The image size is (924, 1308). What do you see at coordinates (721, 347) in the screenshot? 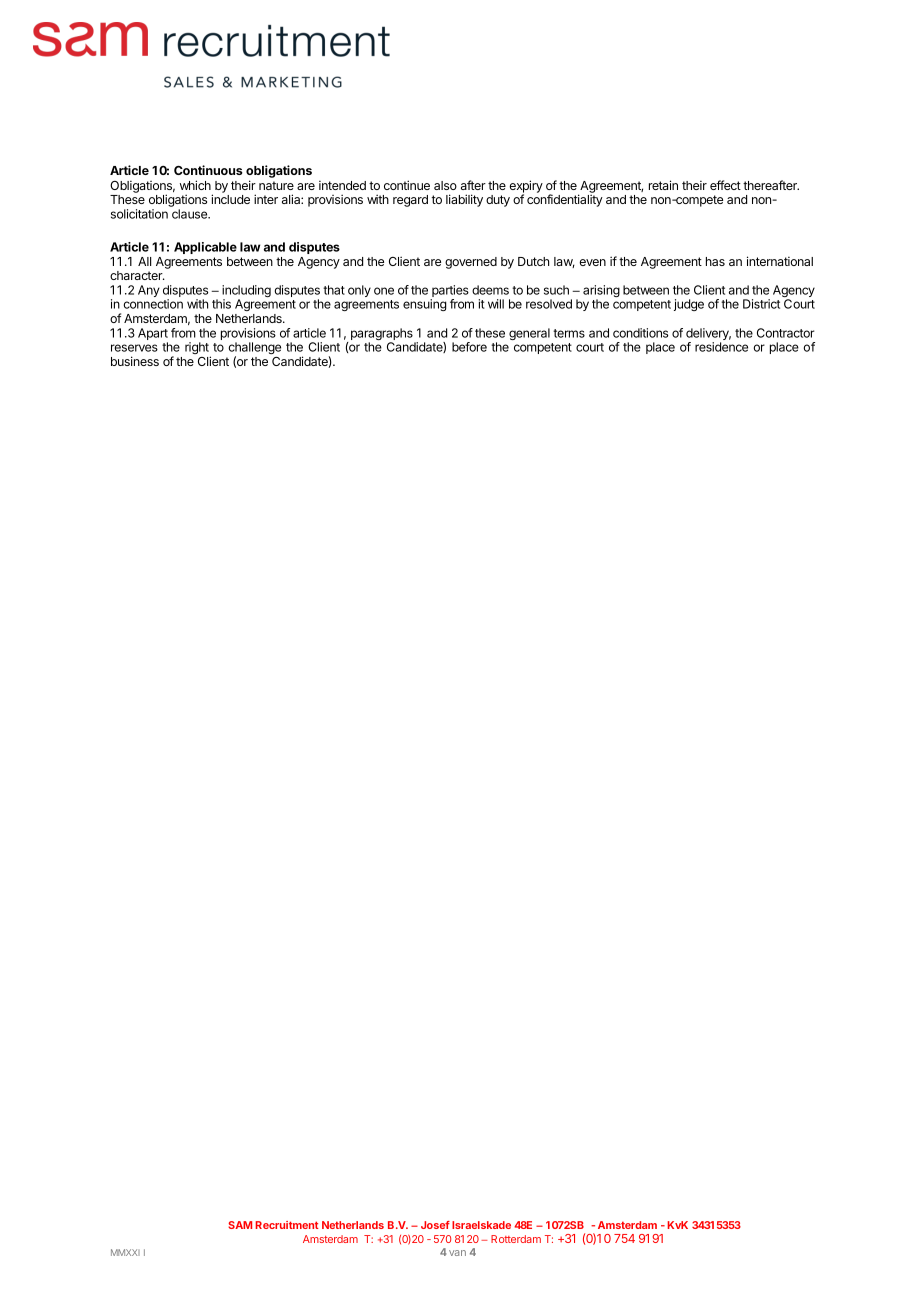
I see `residence` at bounding box center [721, 347].
